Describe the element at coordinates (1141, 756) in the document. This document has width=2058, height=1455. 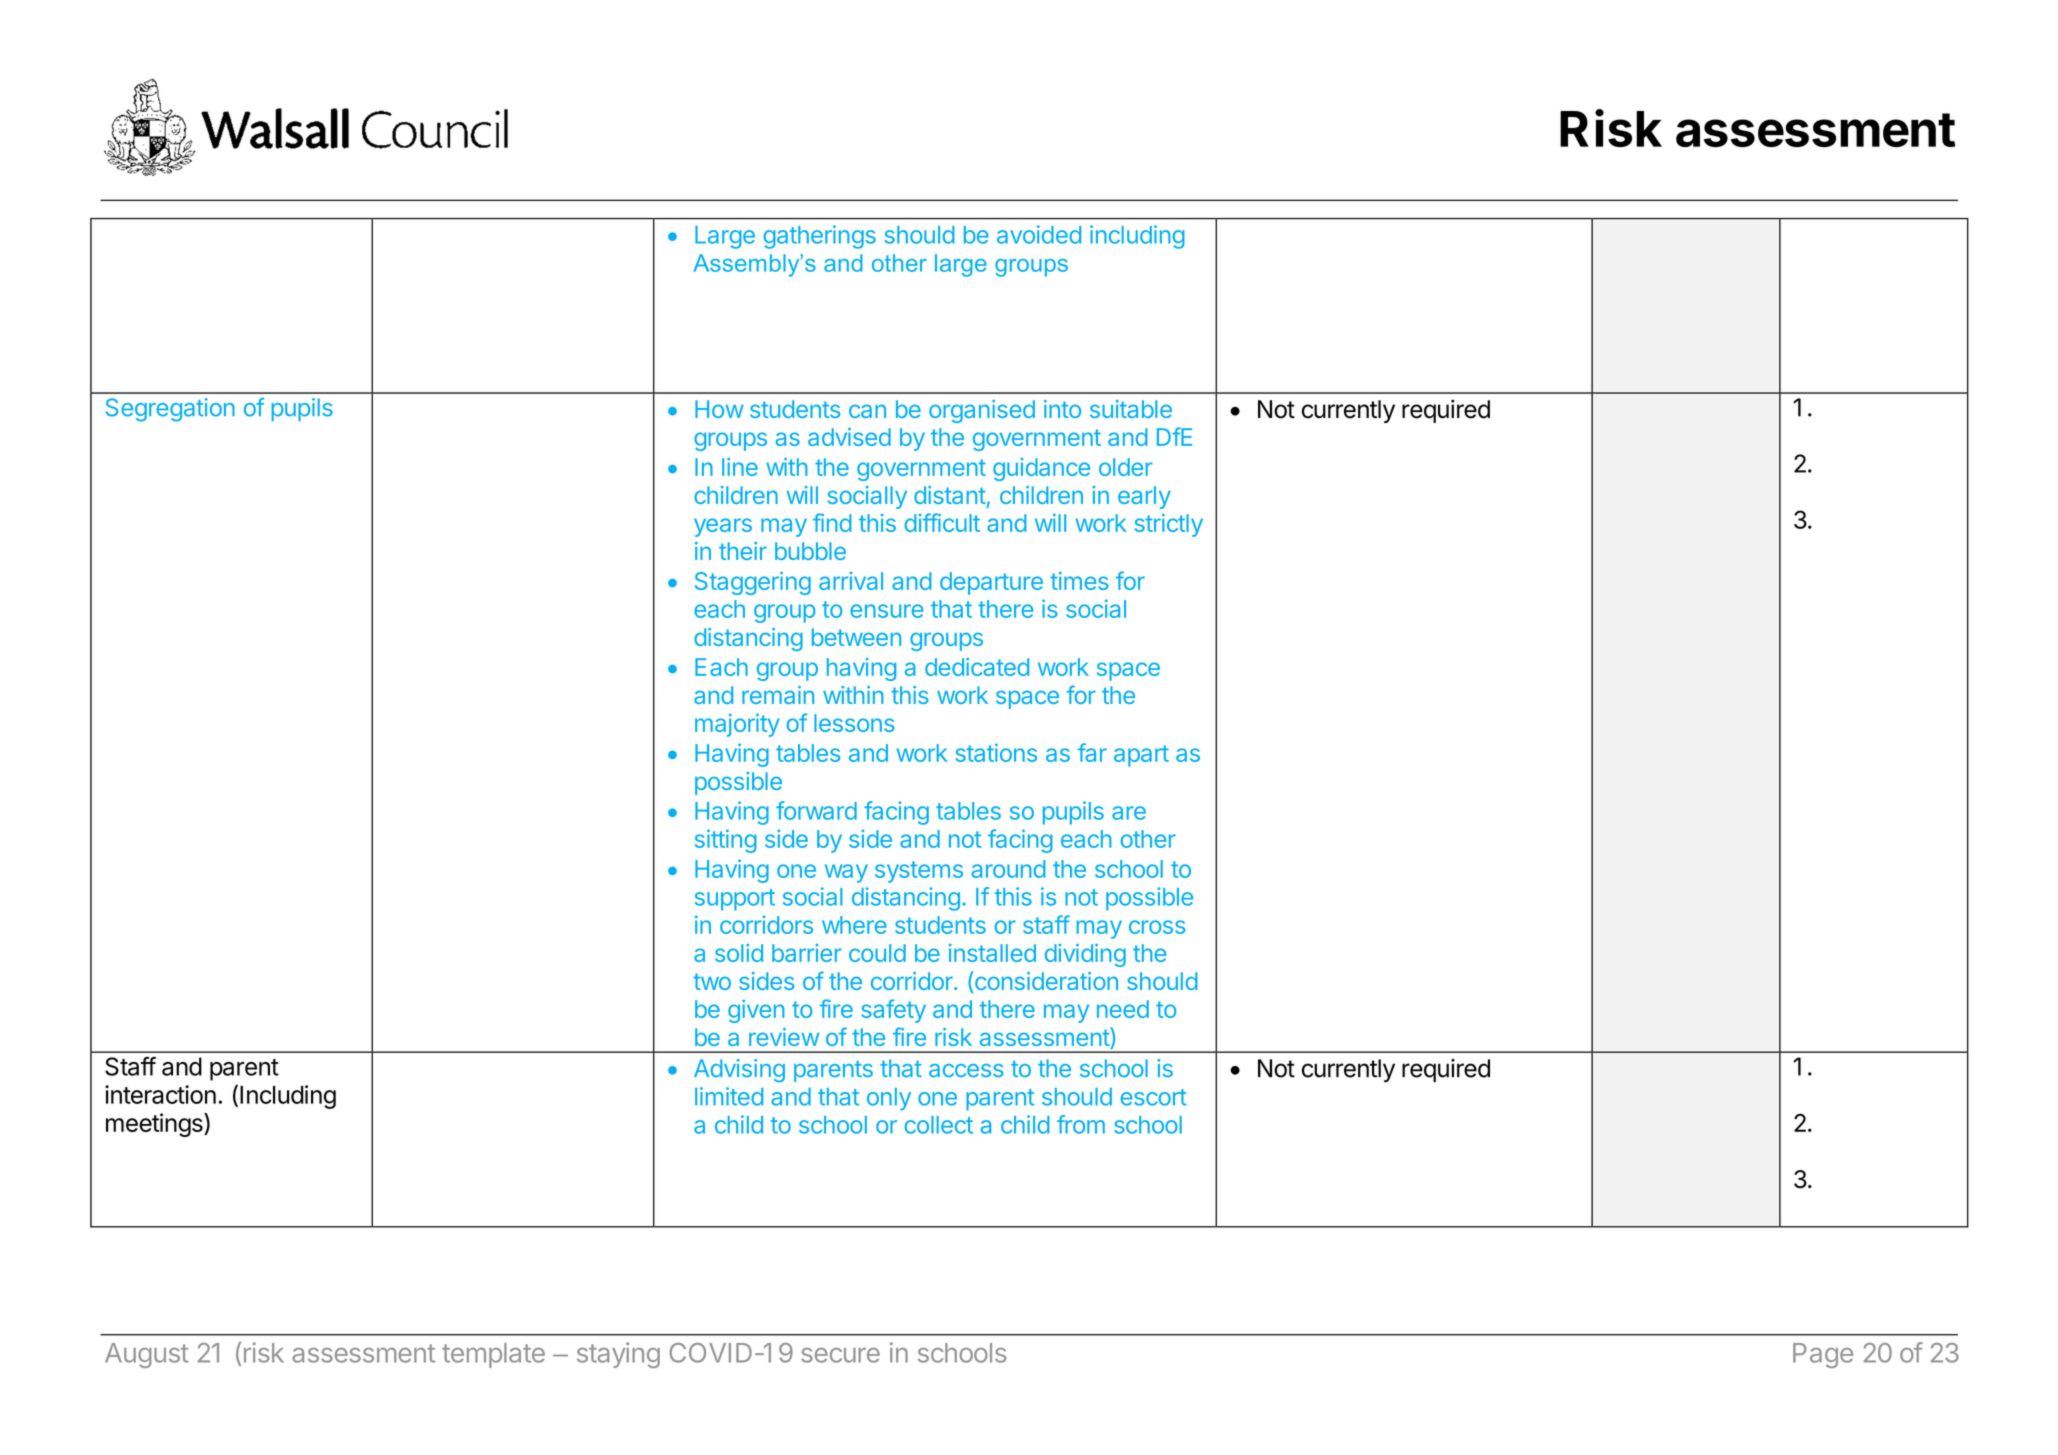
I see `apart` at that location.
